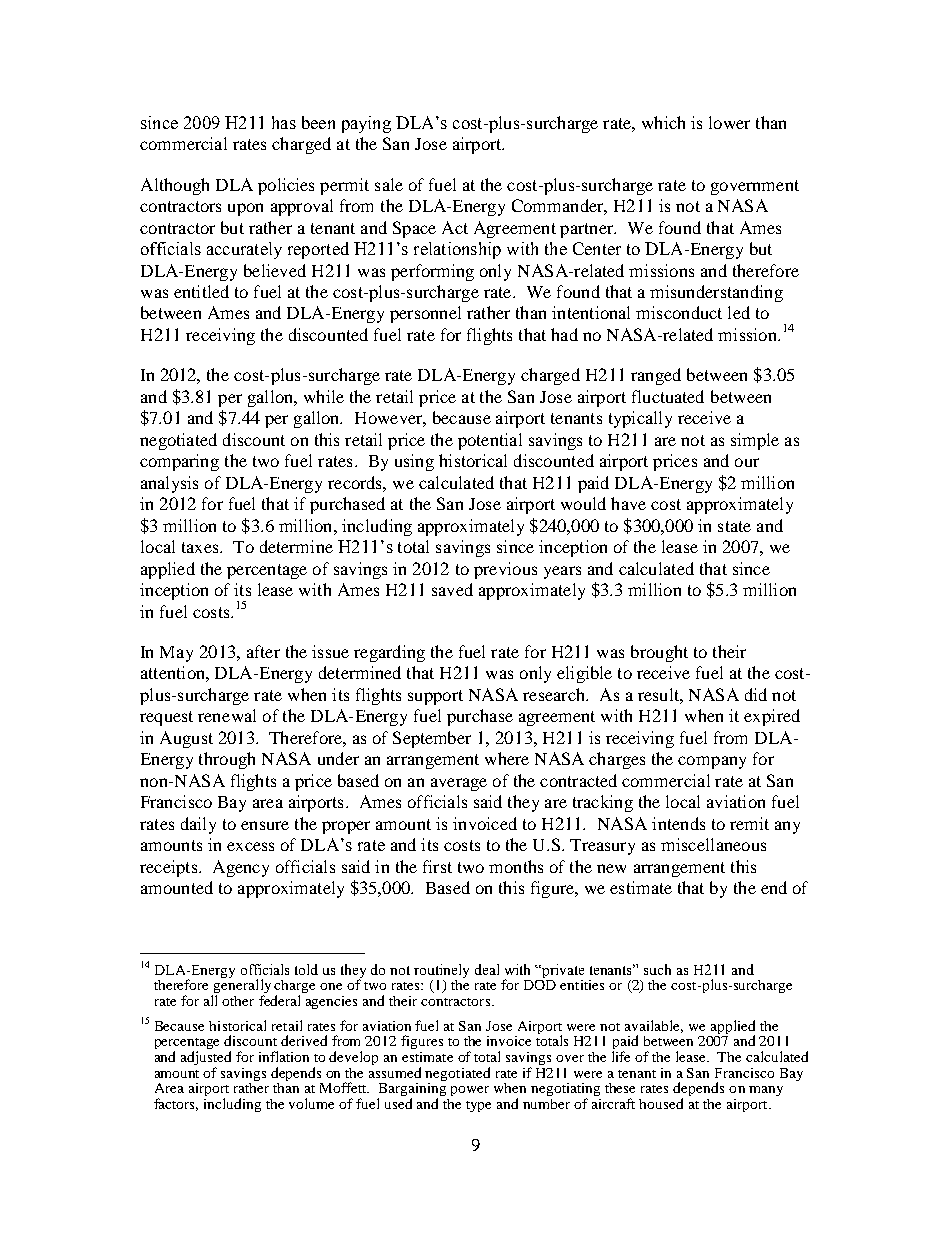 This screenshot has width=952, height=1233. I want to click on power, so click(470, 1091).
